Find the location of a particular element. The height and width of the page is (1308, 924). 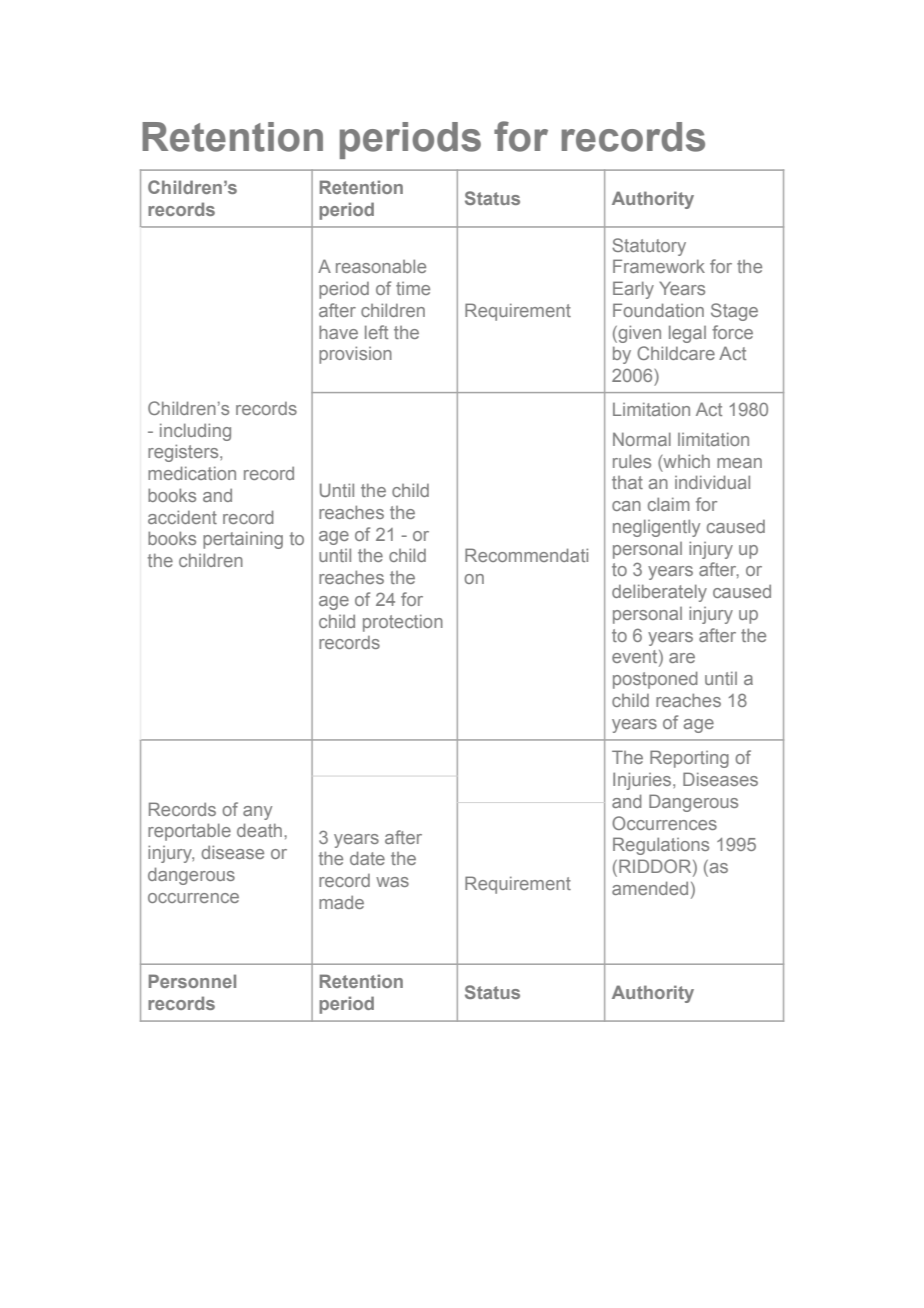

Framework is located at coordinates (659, 266).
